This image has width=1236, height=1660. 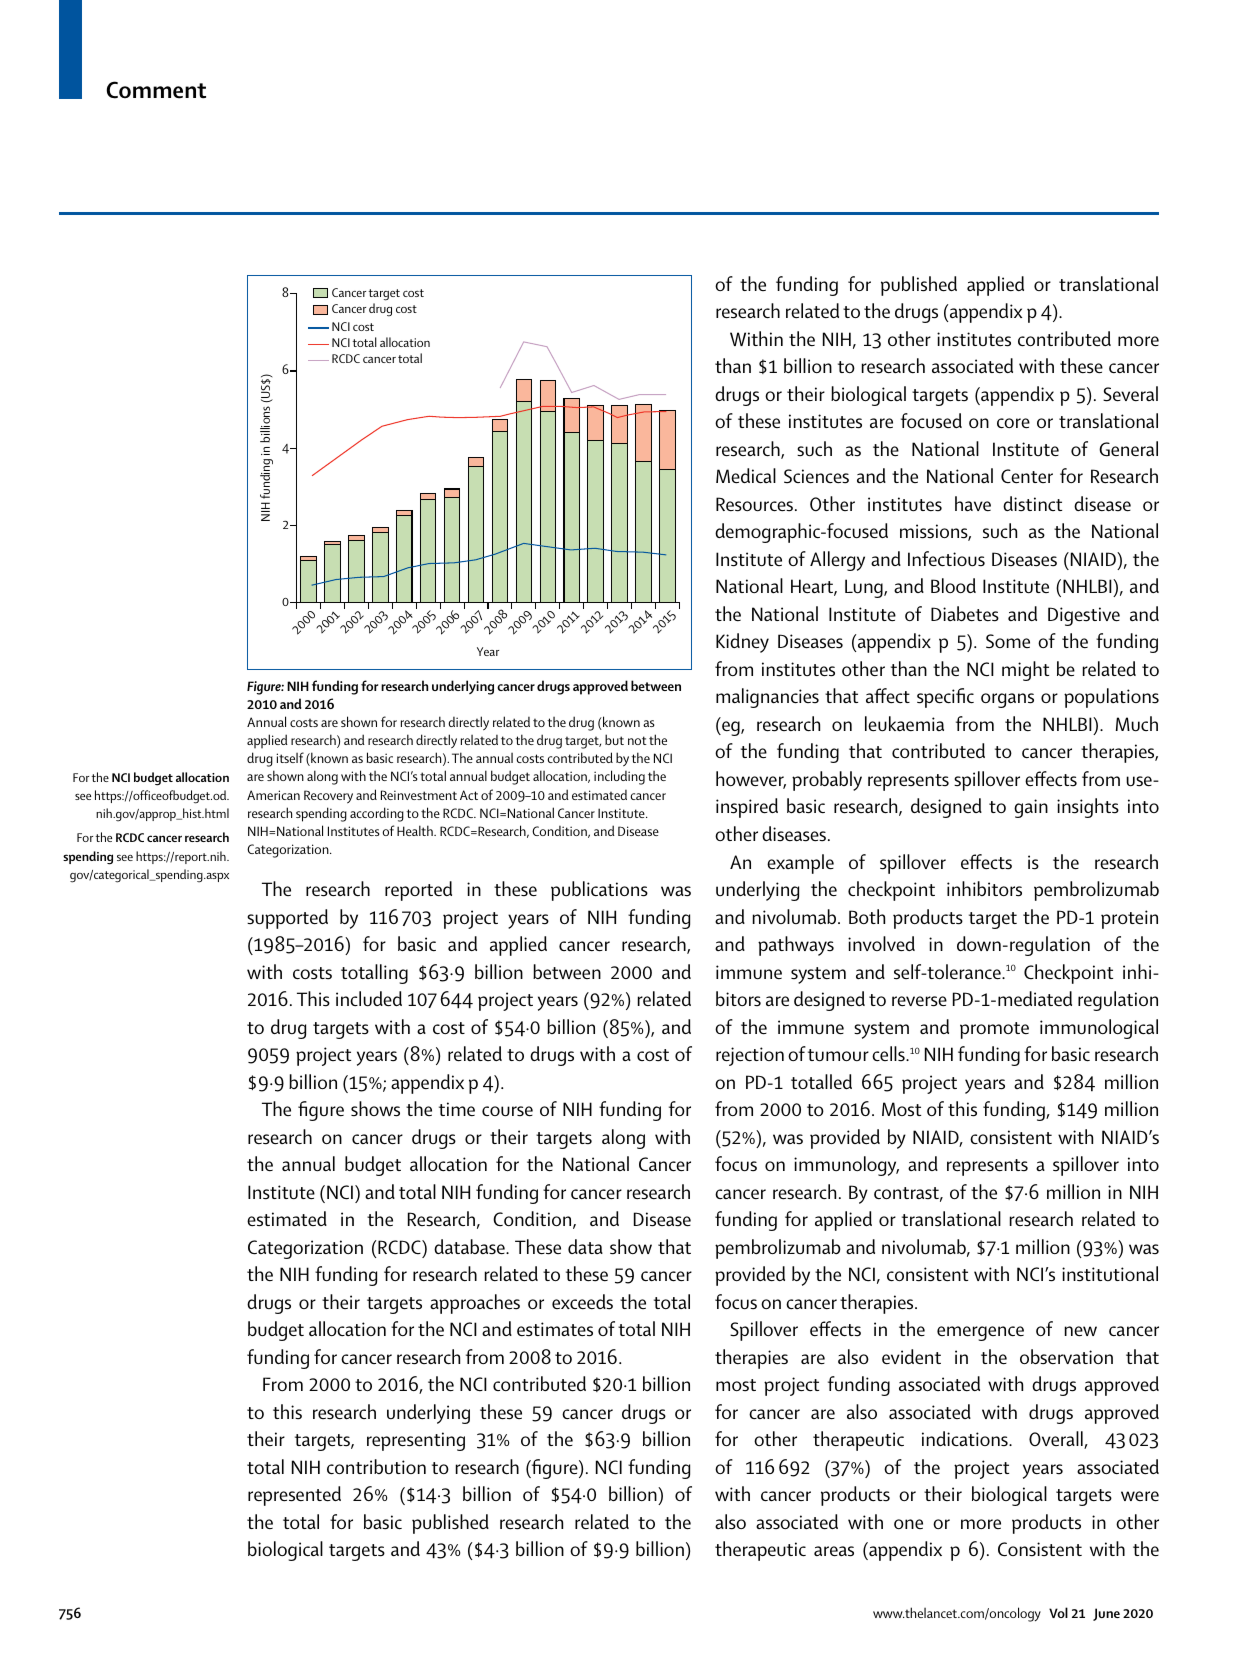 I want to click on gain, so click(x=1031, y=808).
